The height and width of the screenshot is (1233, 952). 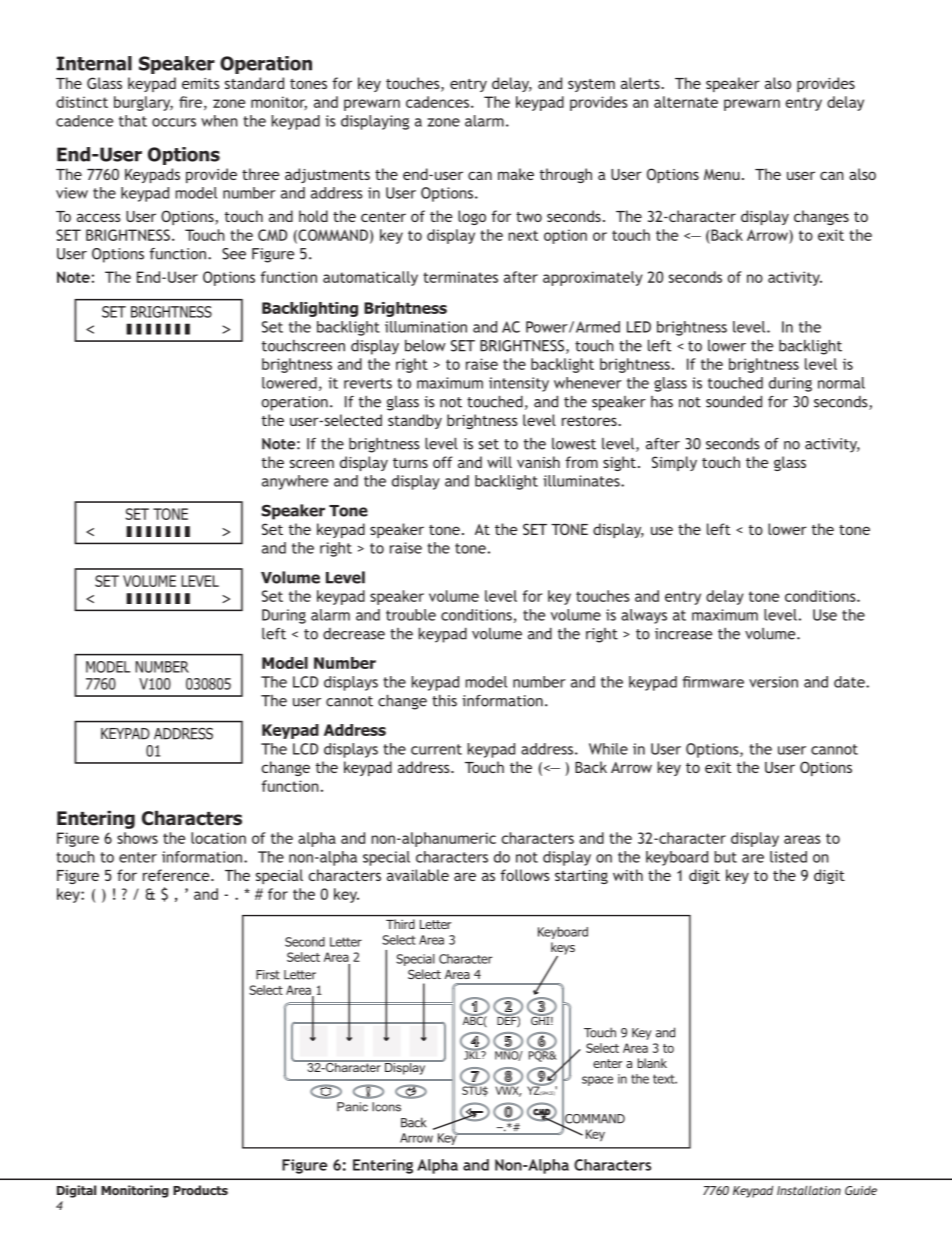 What do you see at coordinates (460, 277) in the screenshot?
I see `terminates` at bounding box center [460, 277].
